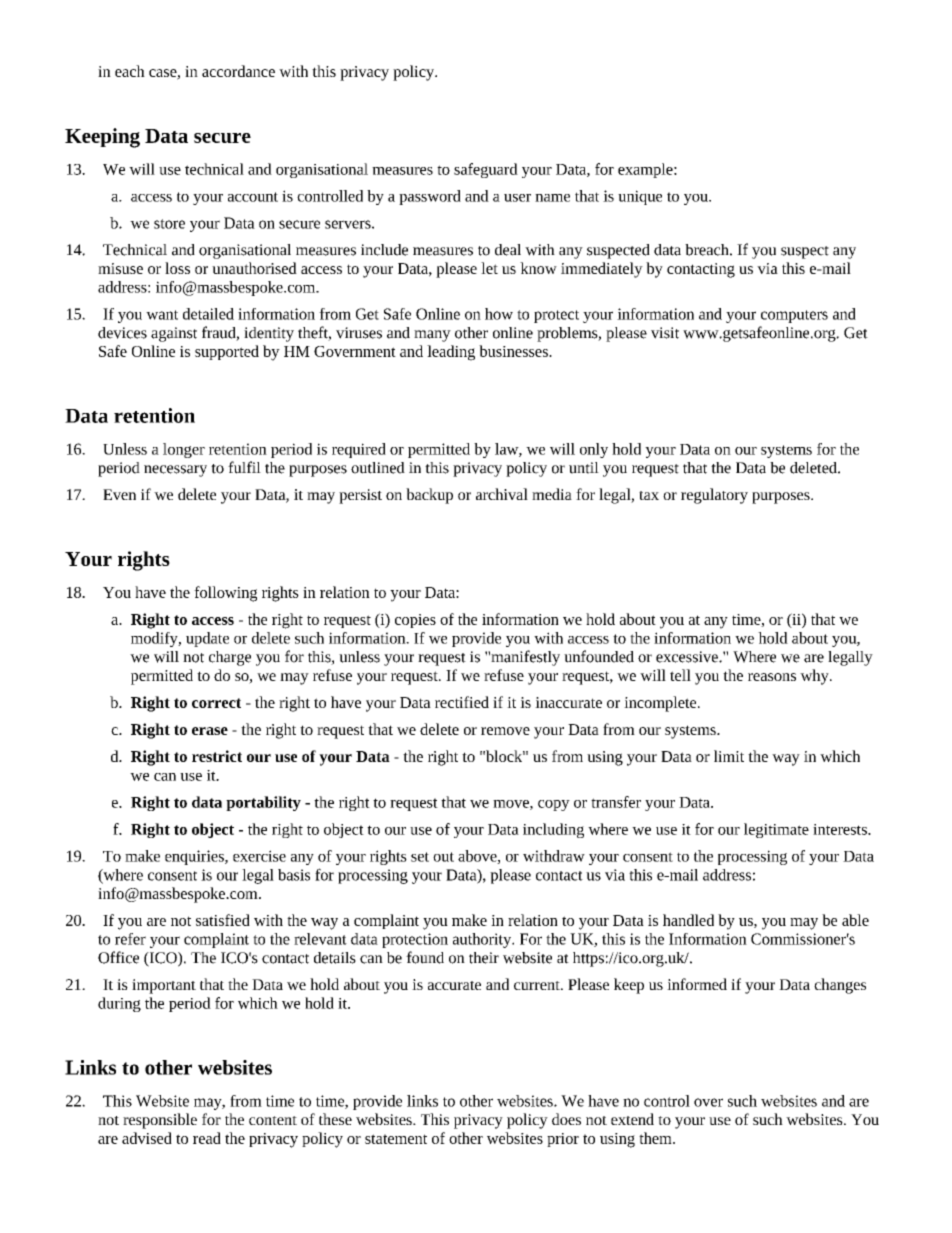  Describe the element at coordinates (238, 71) in the screenshot. I see `accordance` at that location.
